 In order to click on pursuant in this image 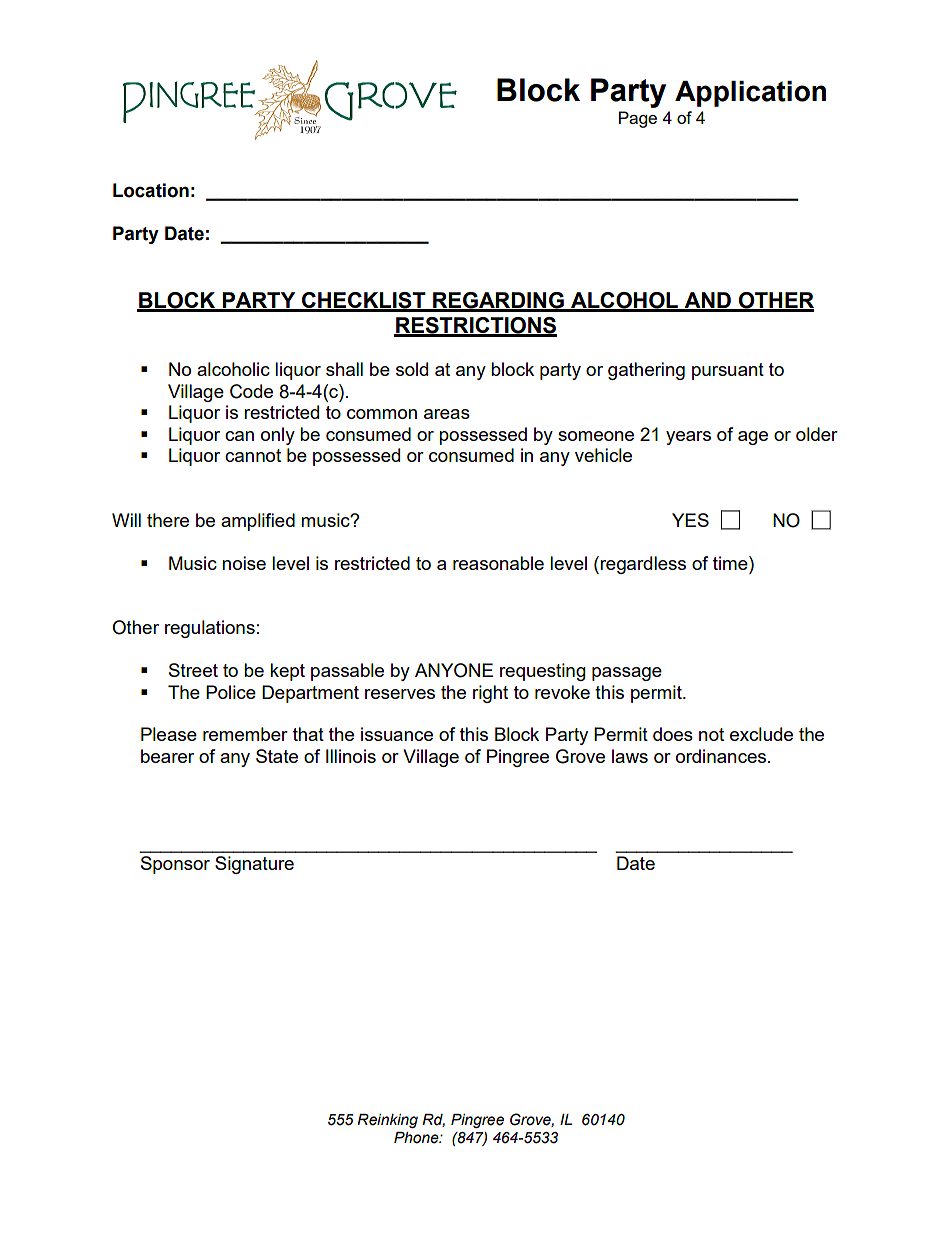, I will do `click(728, 371)`.
